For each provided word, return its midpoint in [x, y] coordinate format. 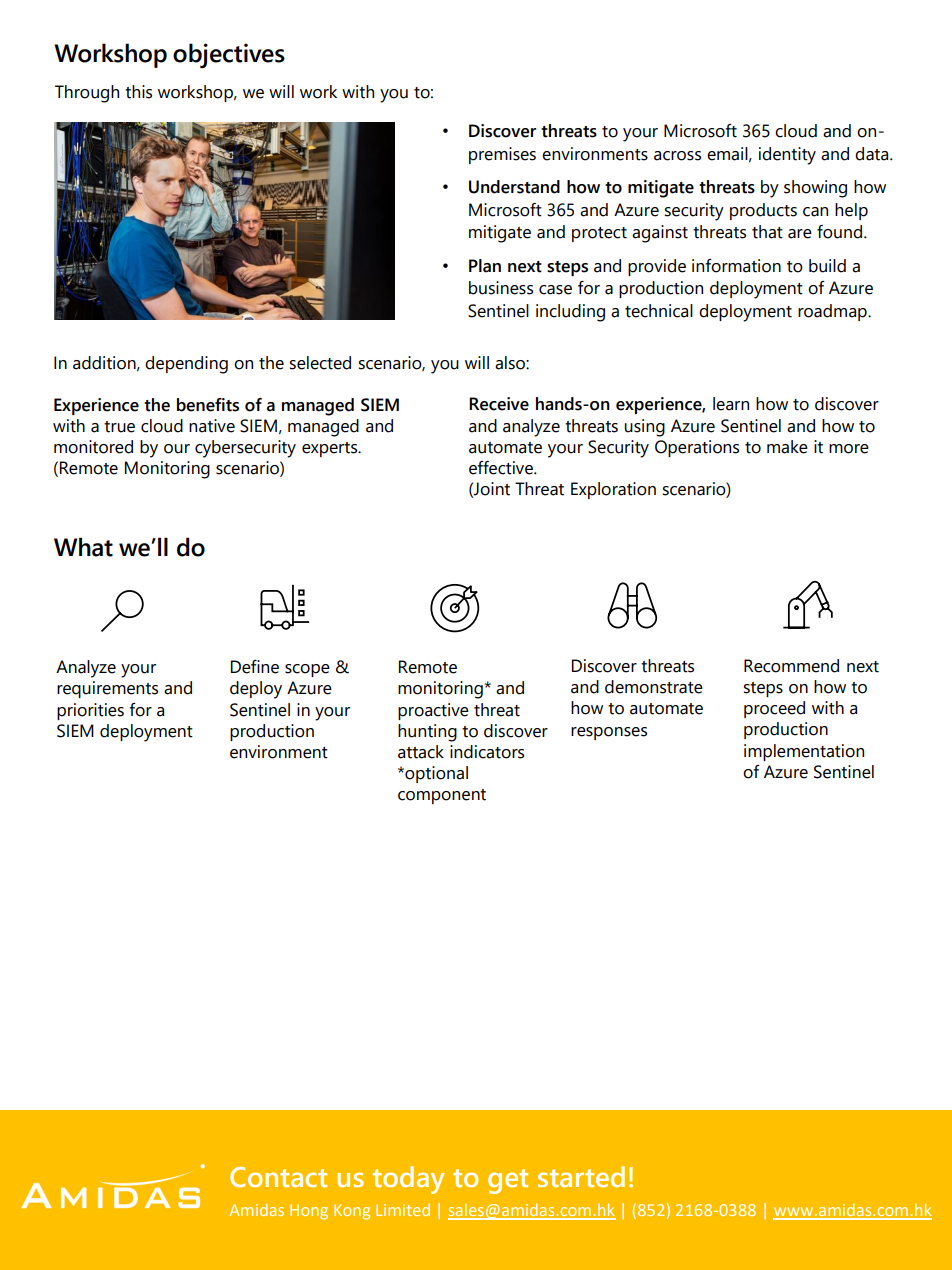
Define [255, 667]
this [138, 92]
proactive [433, 711]
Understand [514, 187]
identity [787, 156]
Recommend [791, 666]
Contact [278, 1177]
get [508, 1181]
